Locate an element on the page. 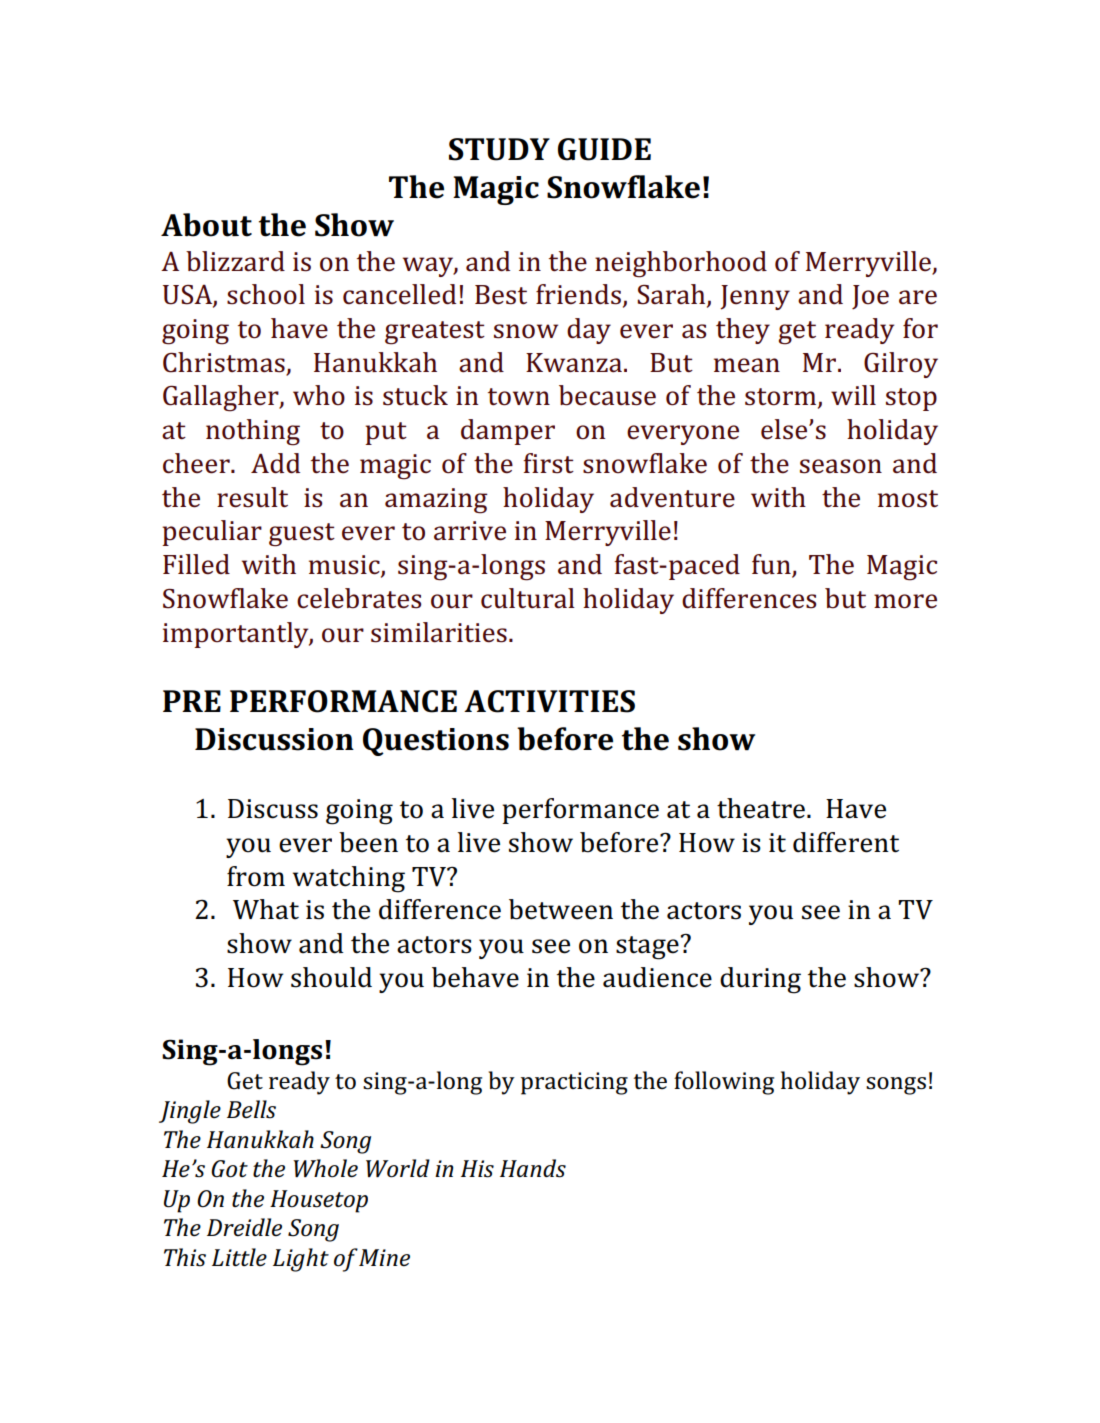 This document has height=1423, width=1100. Light is located at coordinates (301, 1260).
